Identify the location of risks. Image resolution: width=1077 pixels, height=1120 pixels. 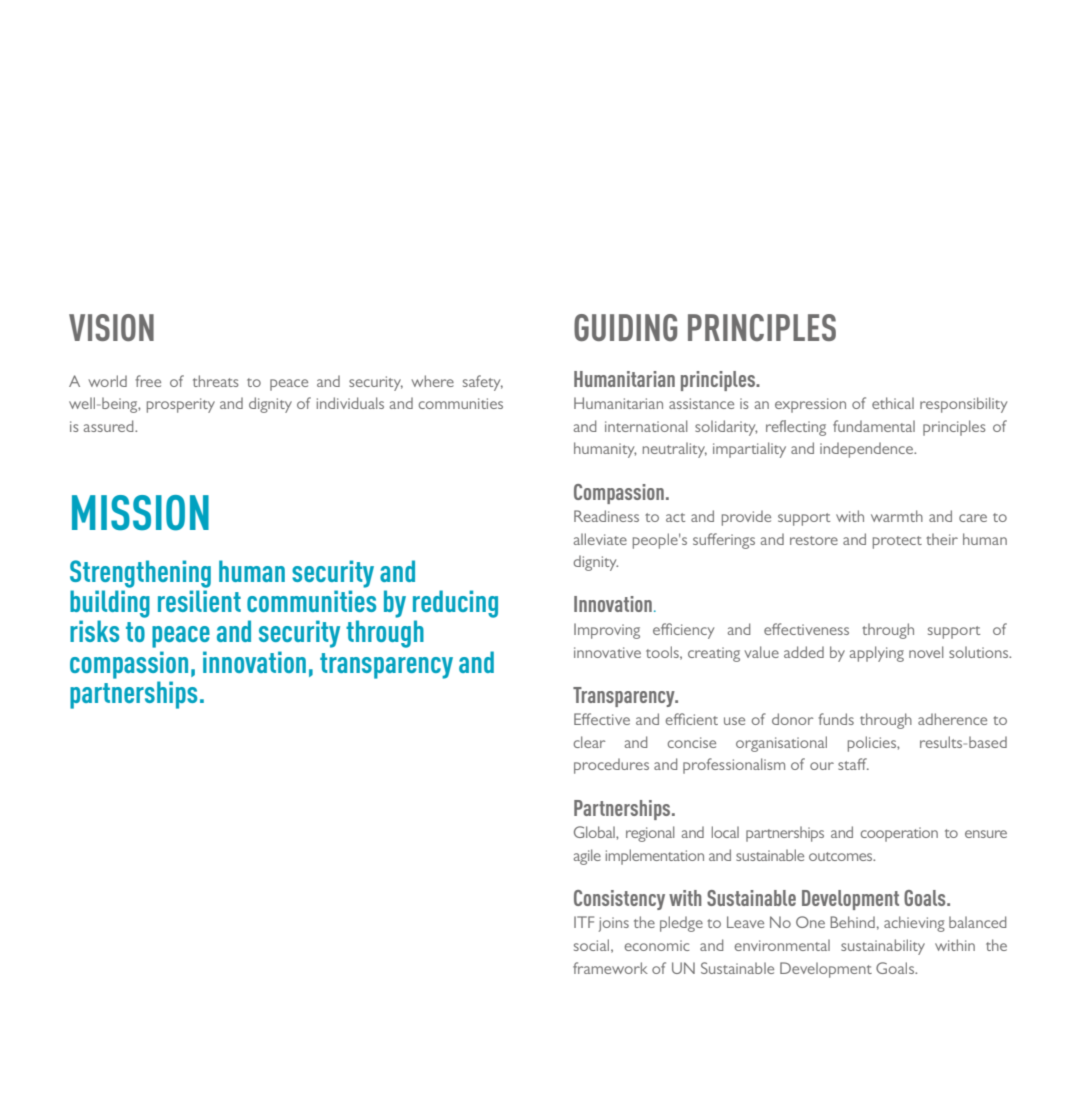
(94, 631).
